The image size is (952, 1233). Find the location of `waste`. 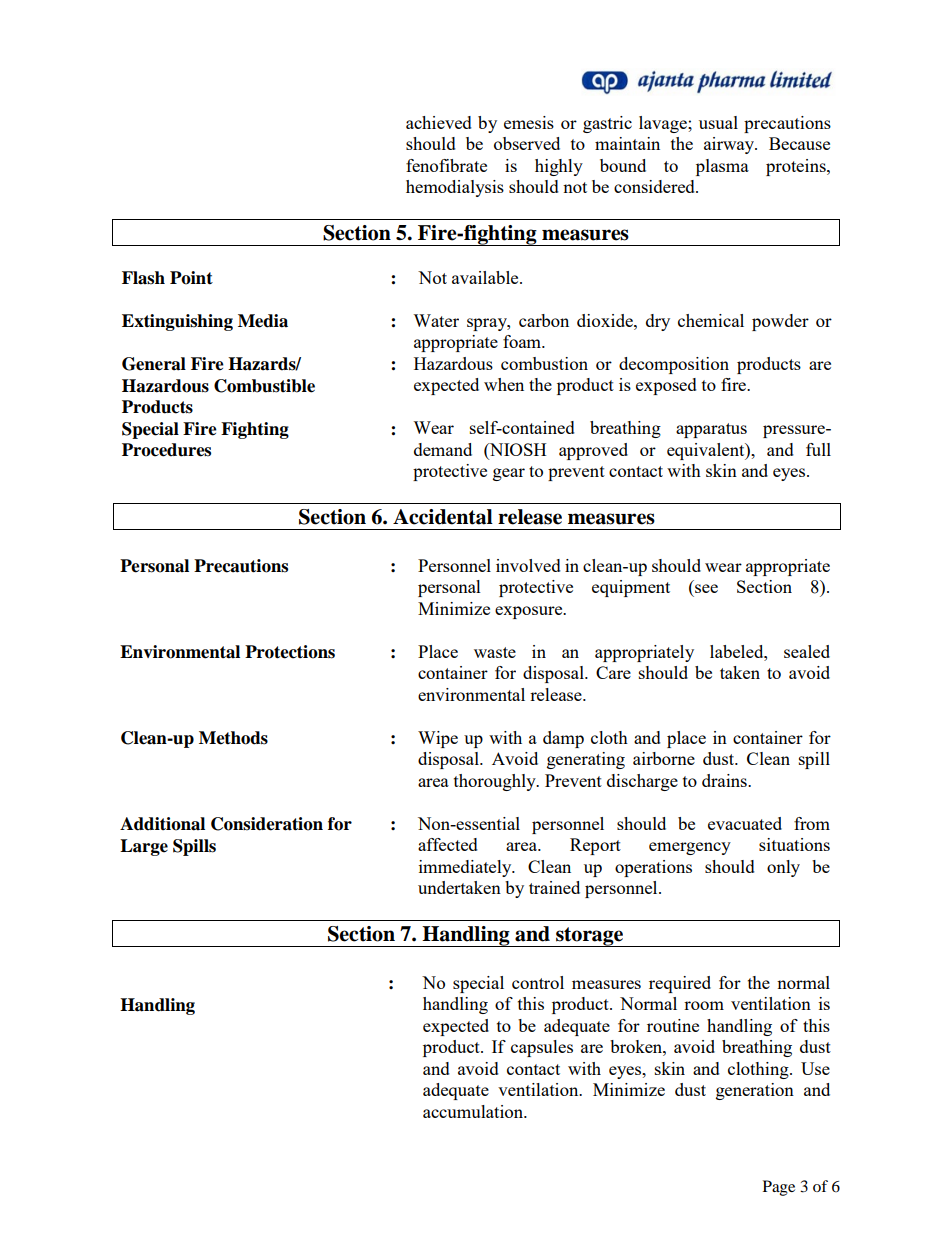

waste is located at coordinates (495, 652).
